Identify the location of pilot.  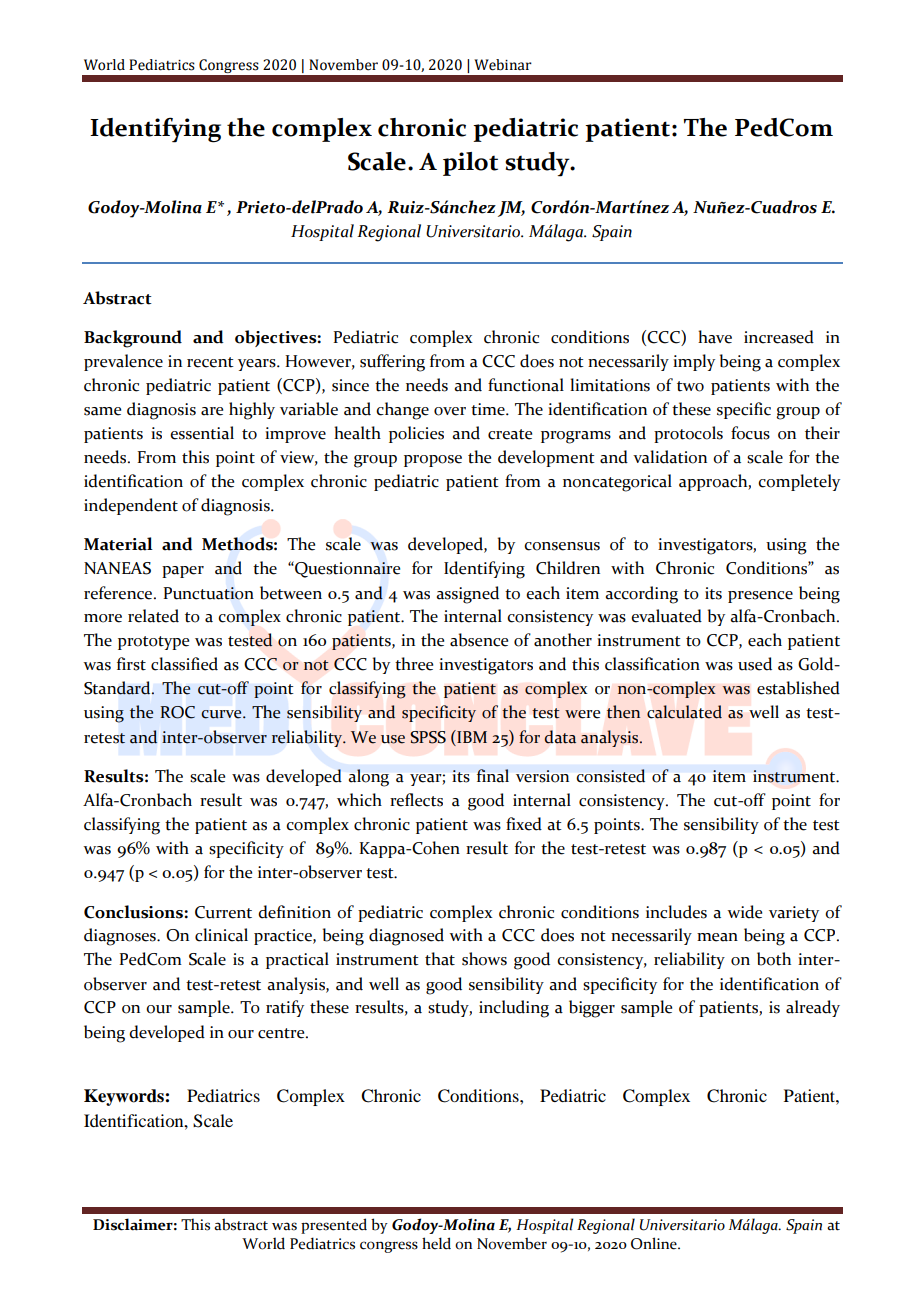
(470, 164).
